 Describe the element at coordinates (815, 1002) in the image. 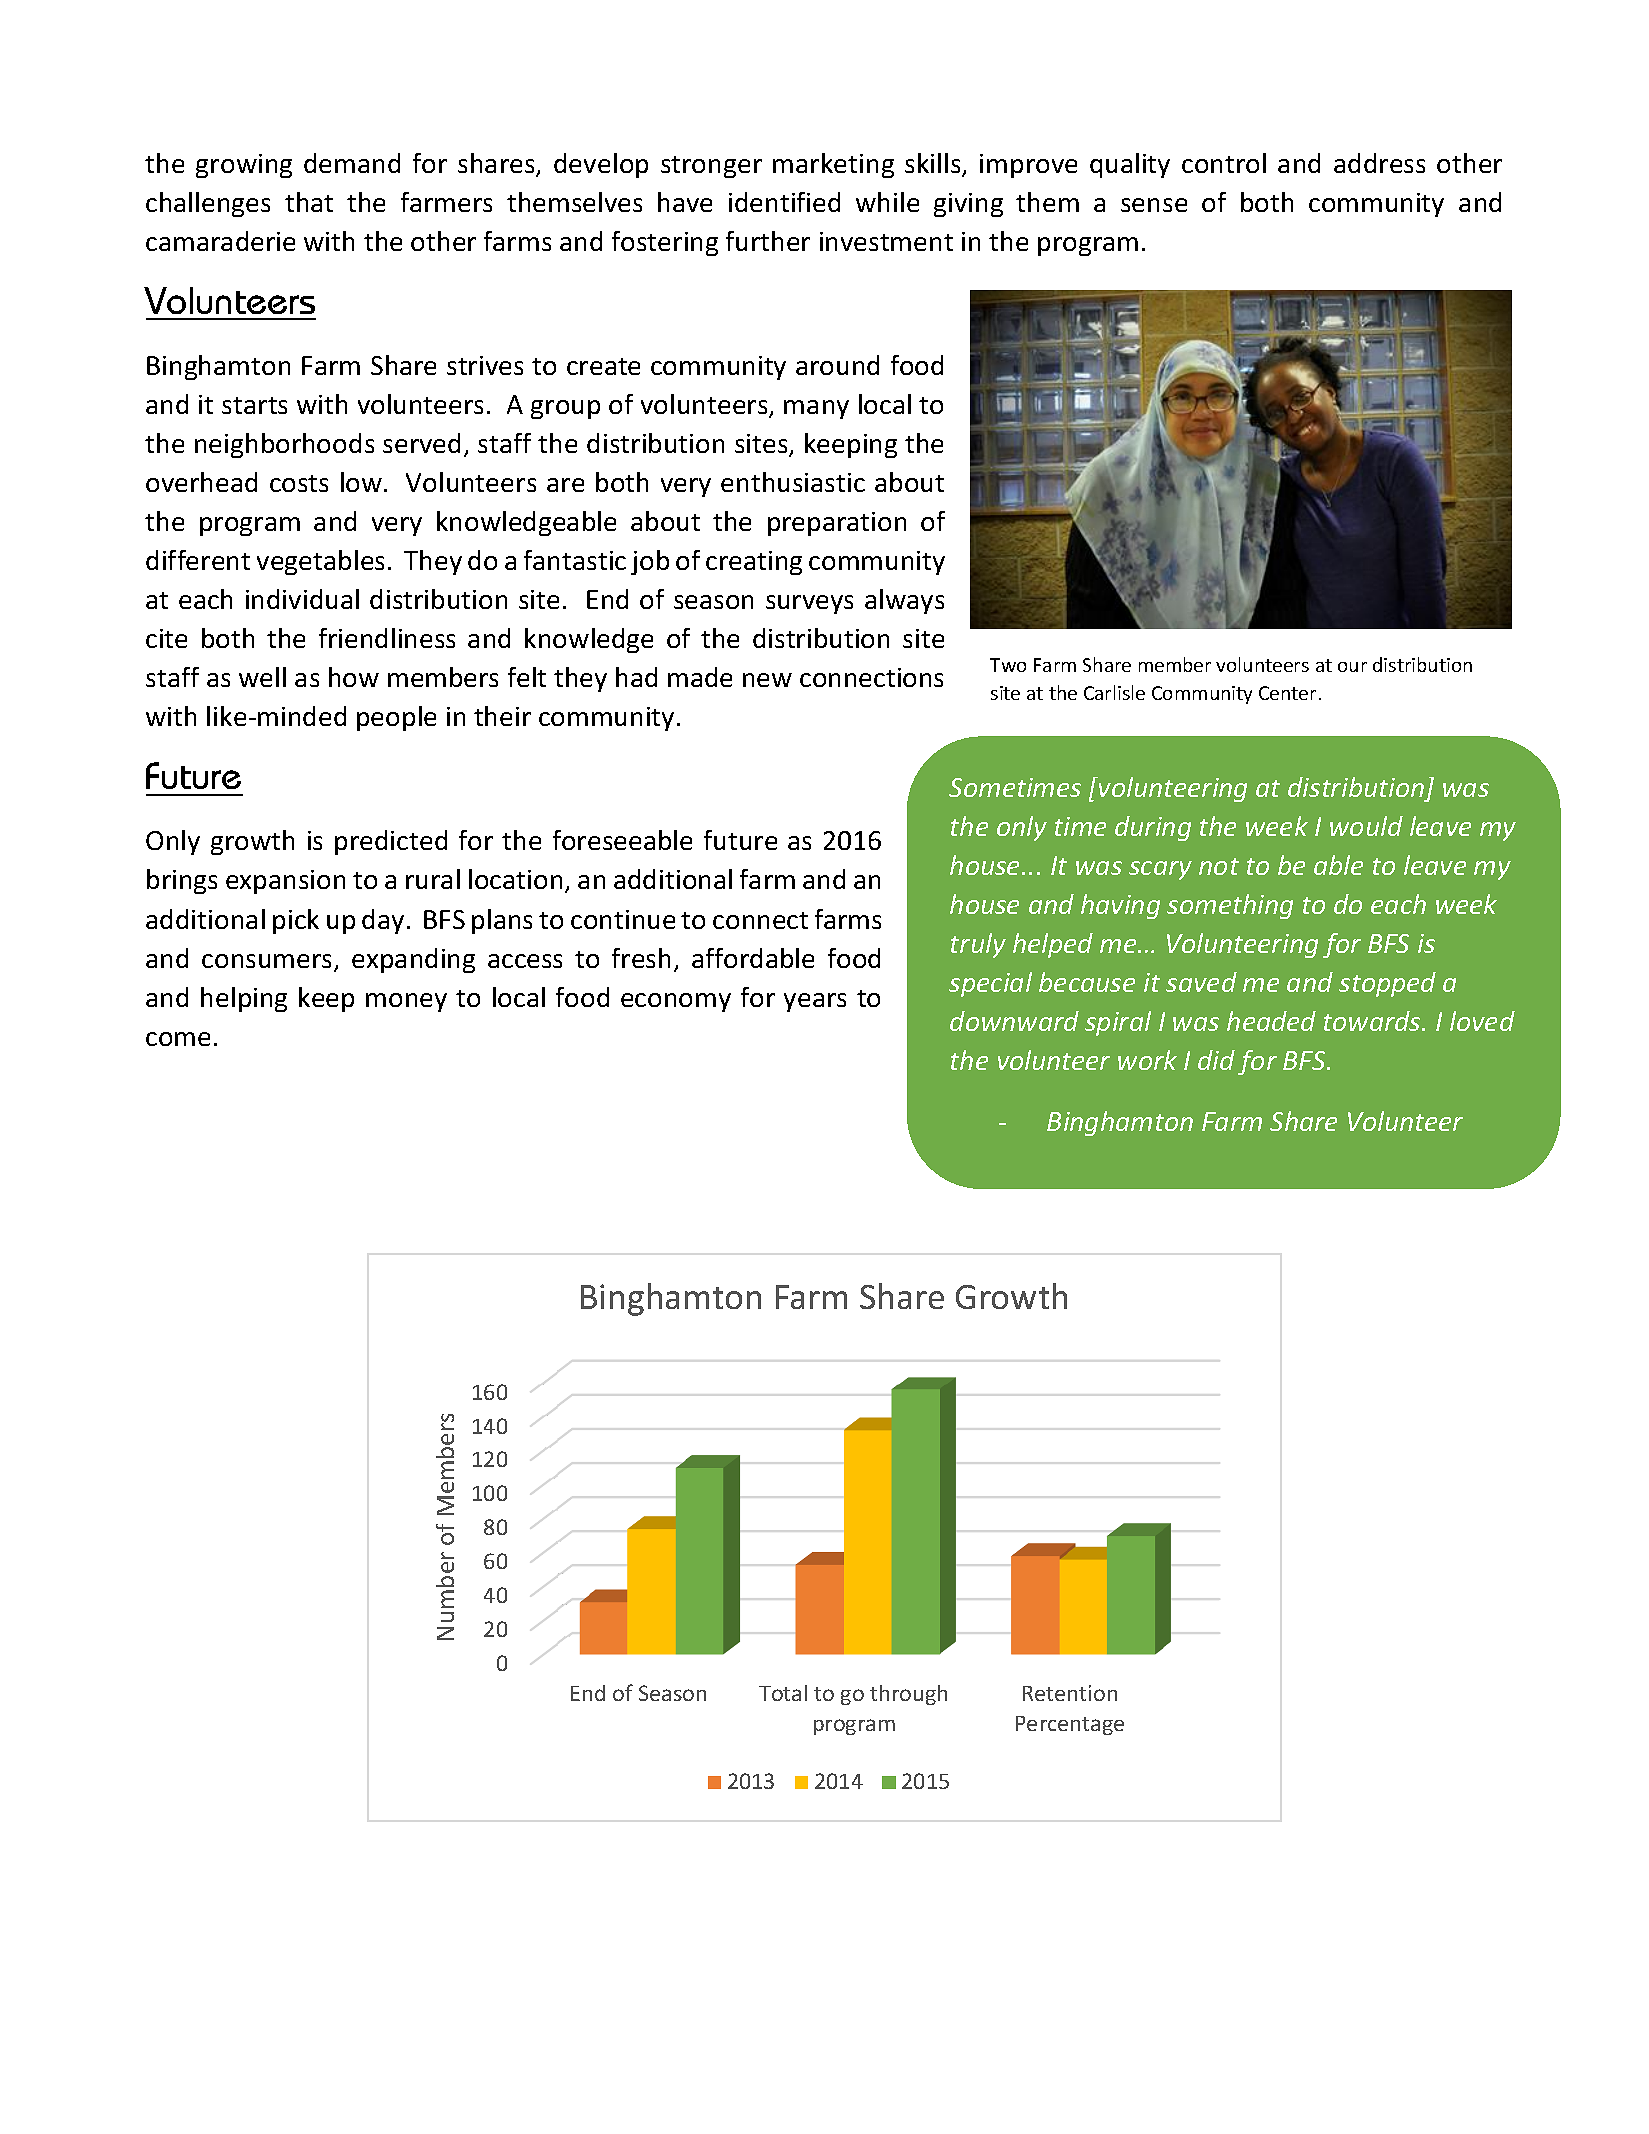

I see `years` at that location.
